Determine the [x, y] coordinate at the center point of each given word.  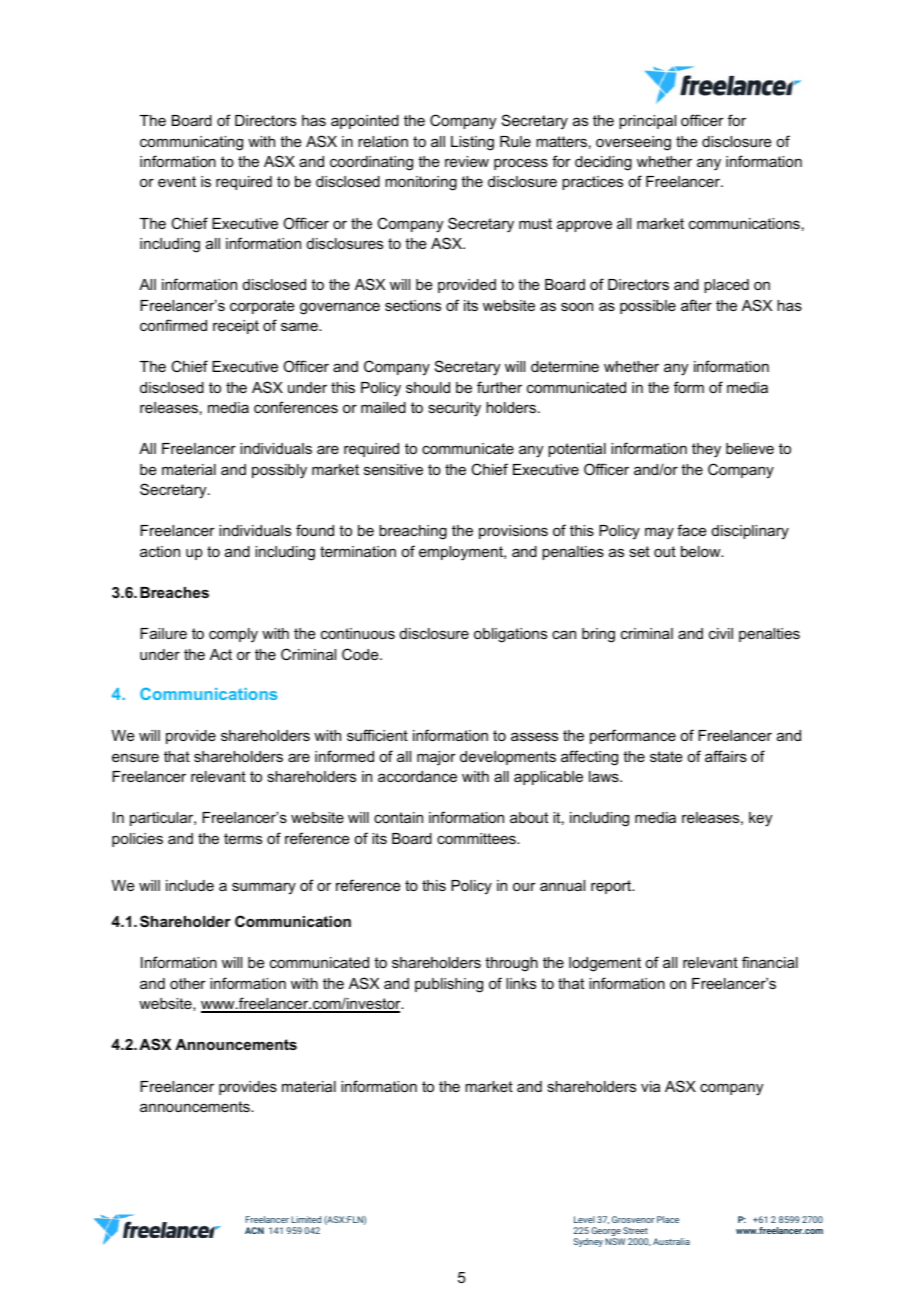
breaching [413, 532]
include [190, 885]
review [467, 161]
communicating [191, 143]
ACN [254, 1230]
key [760, 819]
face [692, 530]
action [160, 551]
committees [477, 838]
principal [647, 122]
